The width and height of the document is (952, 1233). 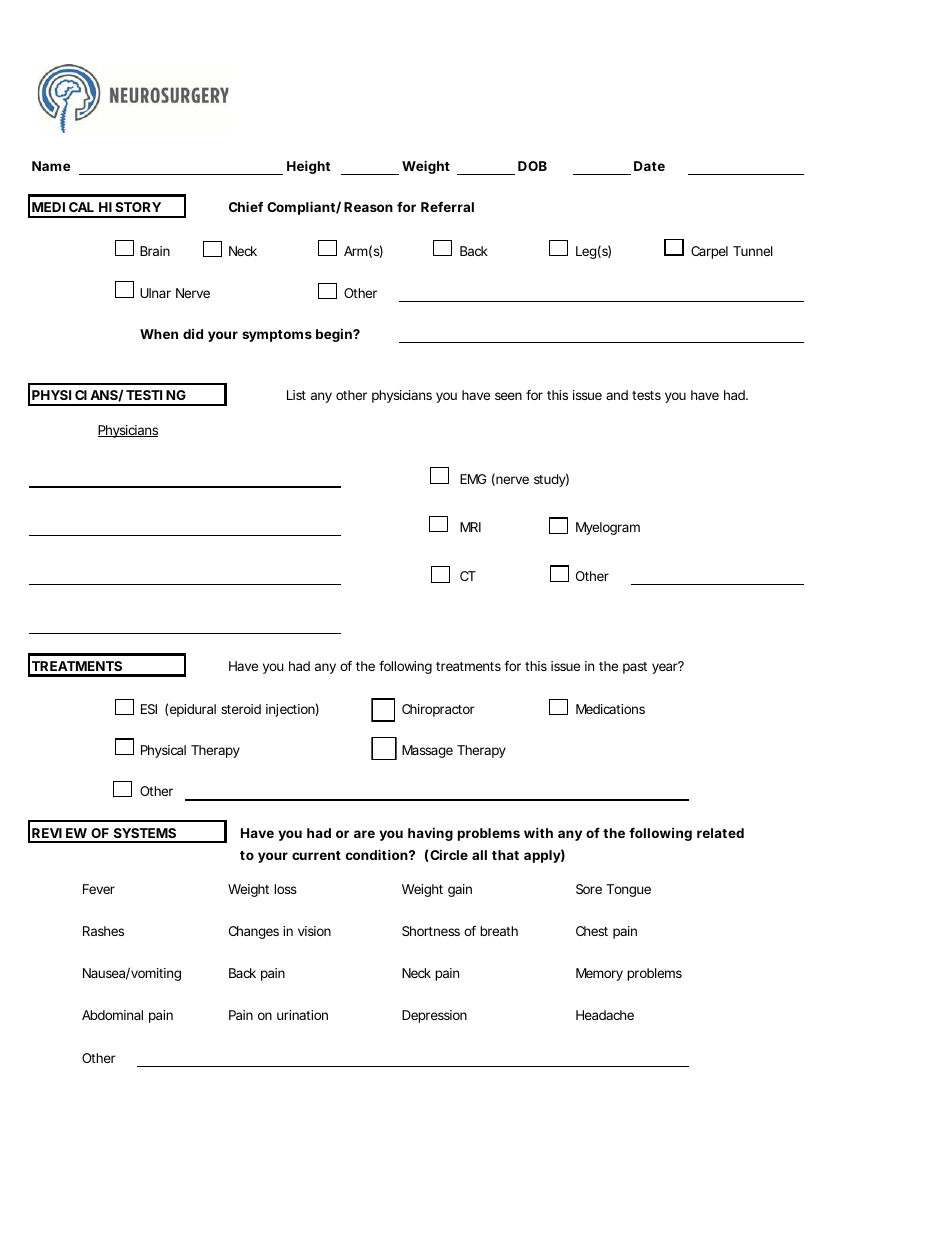 I want to click on tests, so click(x=646, y=395).
